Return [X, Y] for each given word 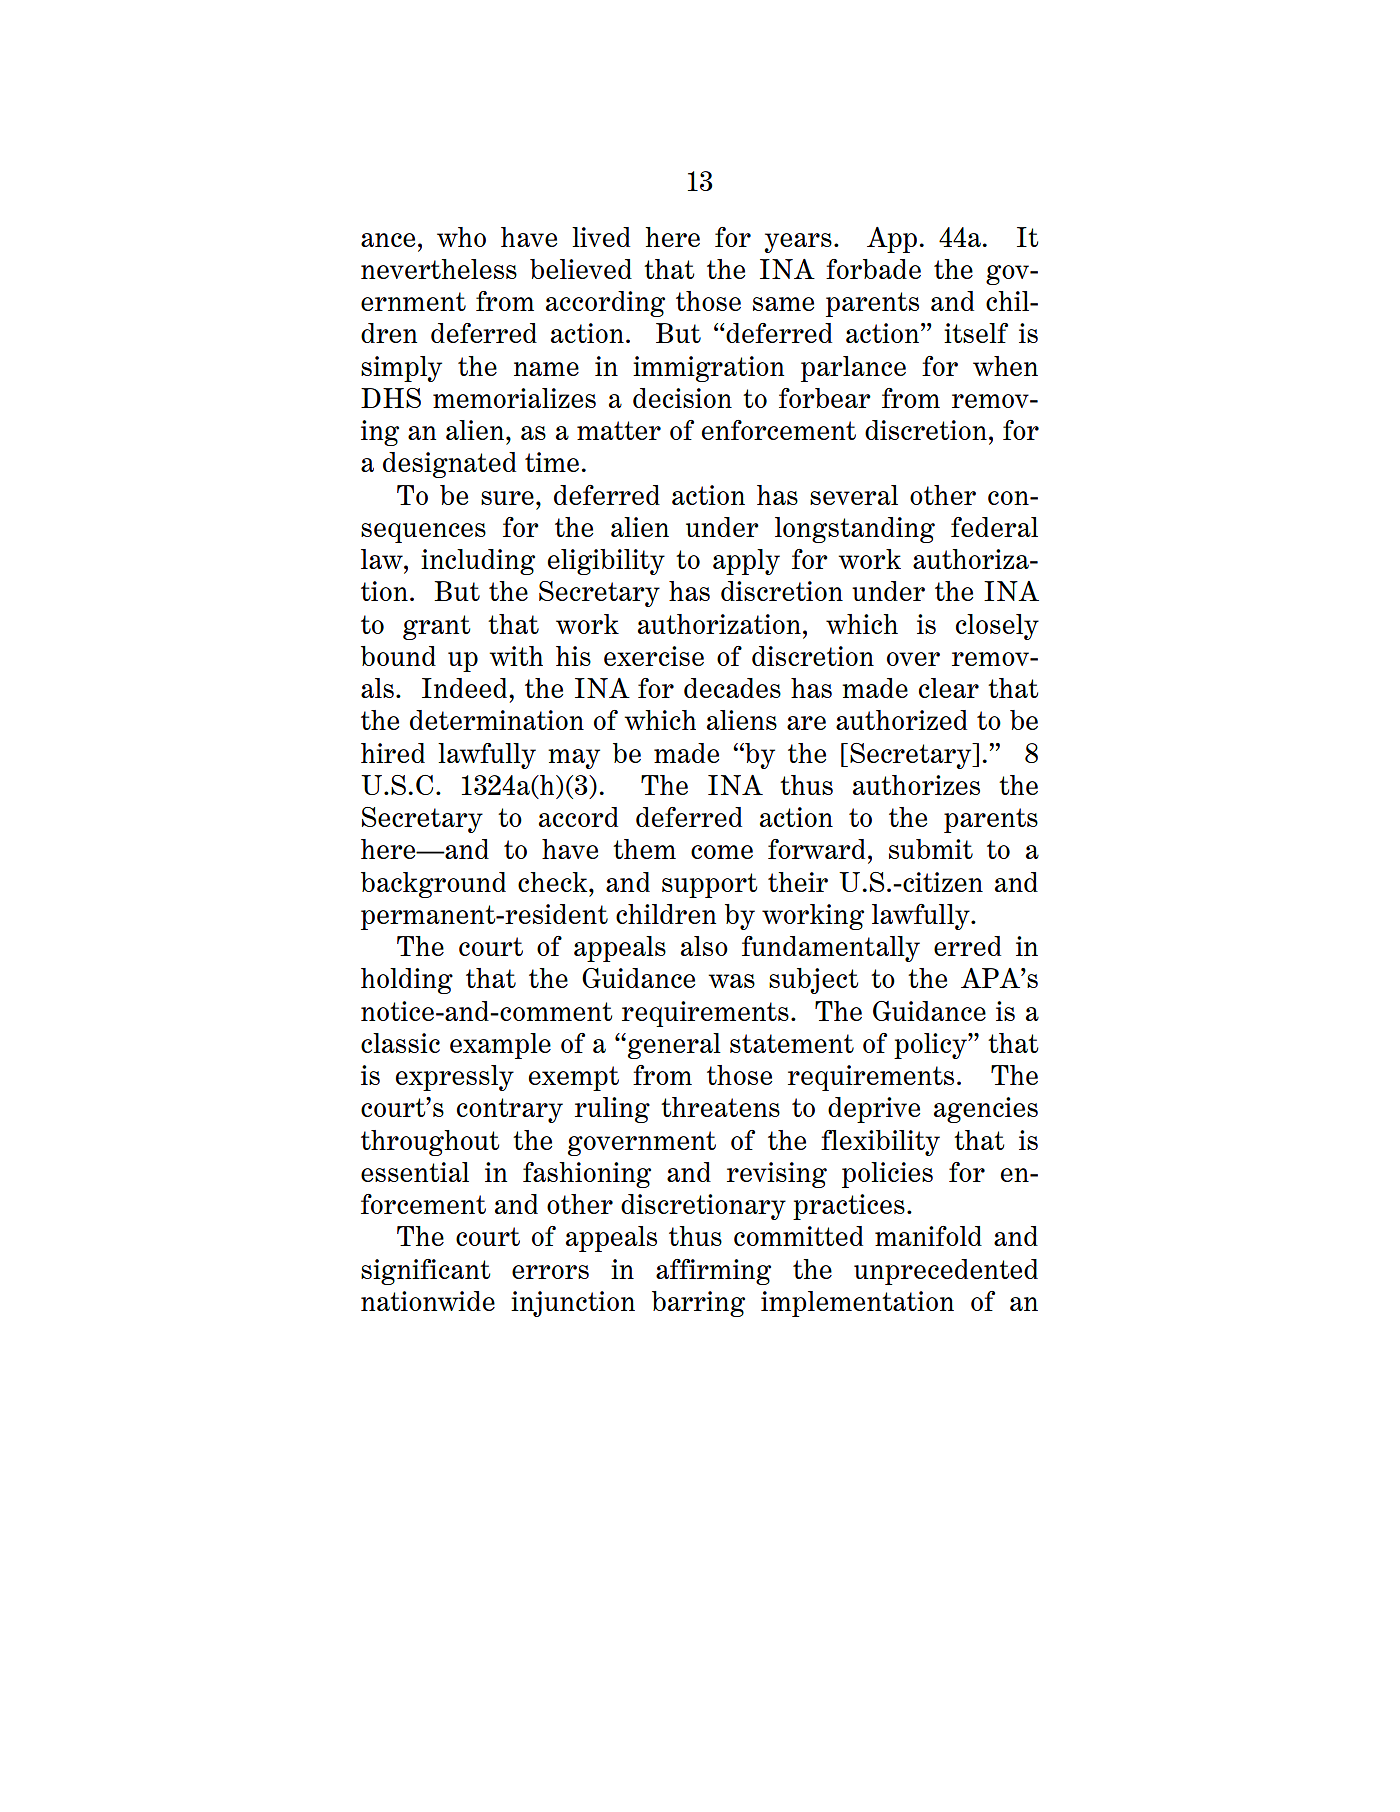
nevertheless [439, 269]
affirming [713, 1272]
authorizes [916, 785]
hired [393, 753]
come [722, 852]
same [783, 304]
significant [425, 1272]
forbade [873, 269]
